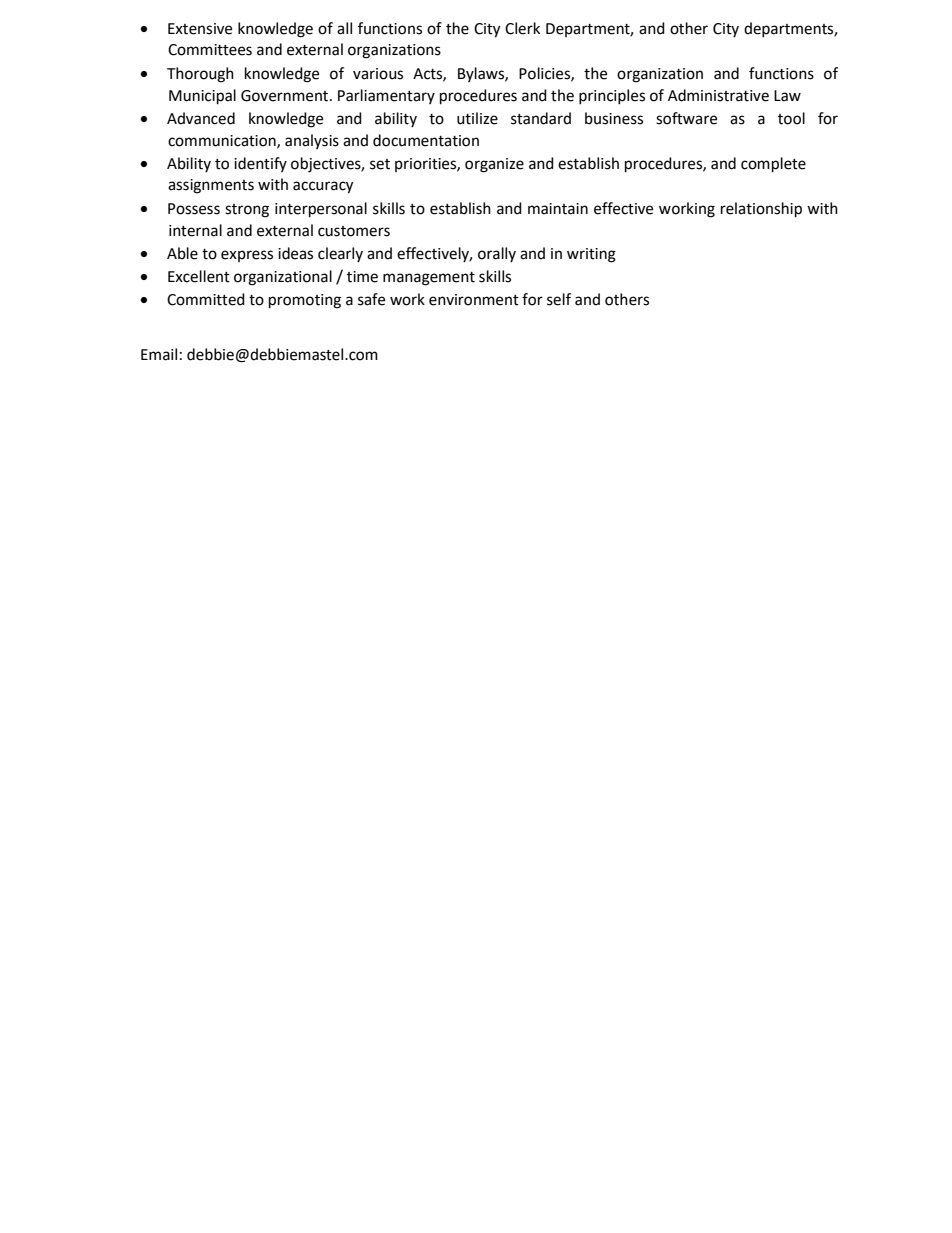 This screenshot has width=952, height=1233. I want to click on Clerk, so click(522, 28).
